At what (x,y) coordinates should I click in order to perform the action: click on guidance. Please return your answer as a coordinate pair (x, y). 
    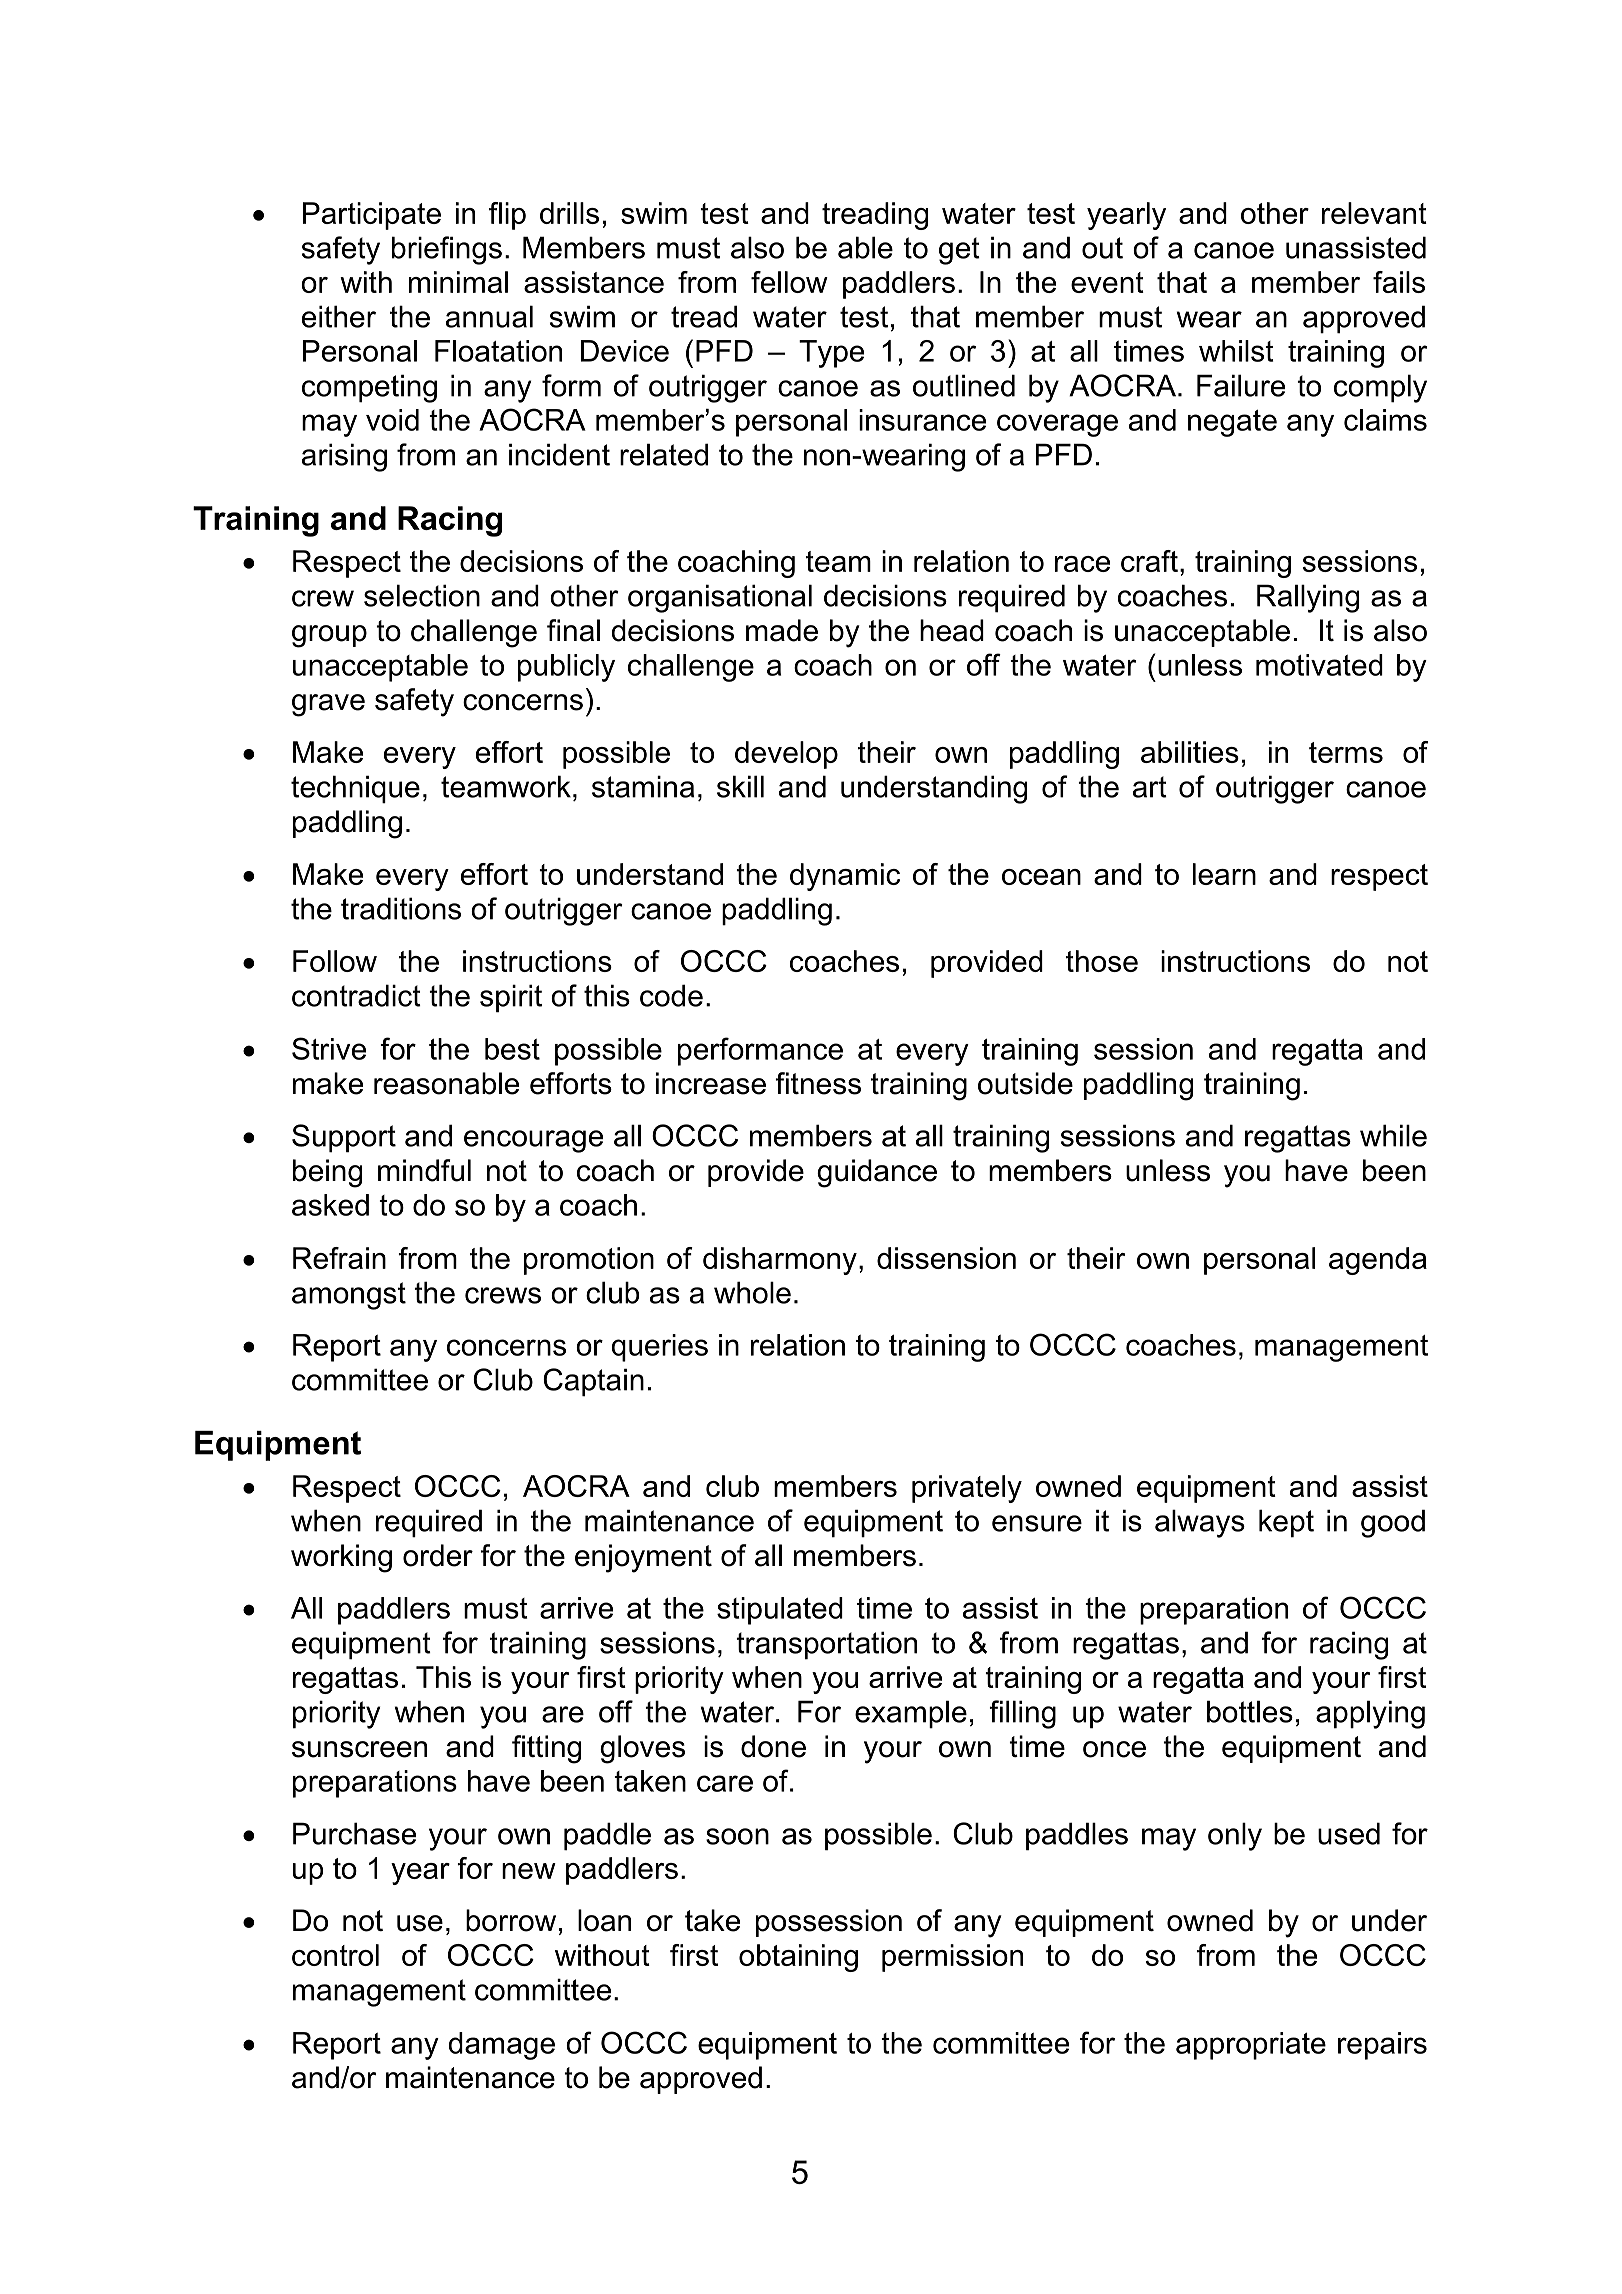
    Looking at the image, I should click on (877, 1173).
